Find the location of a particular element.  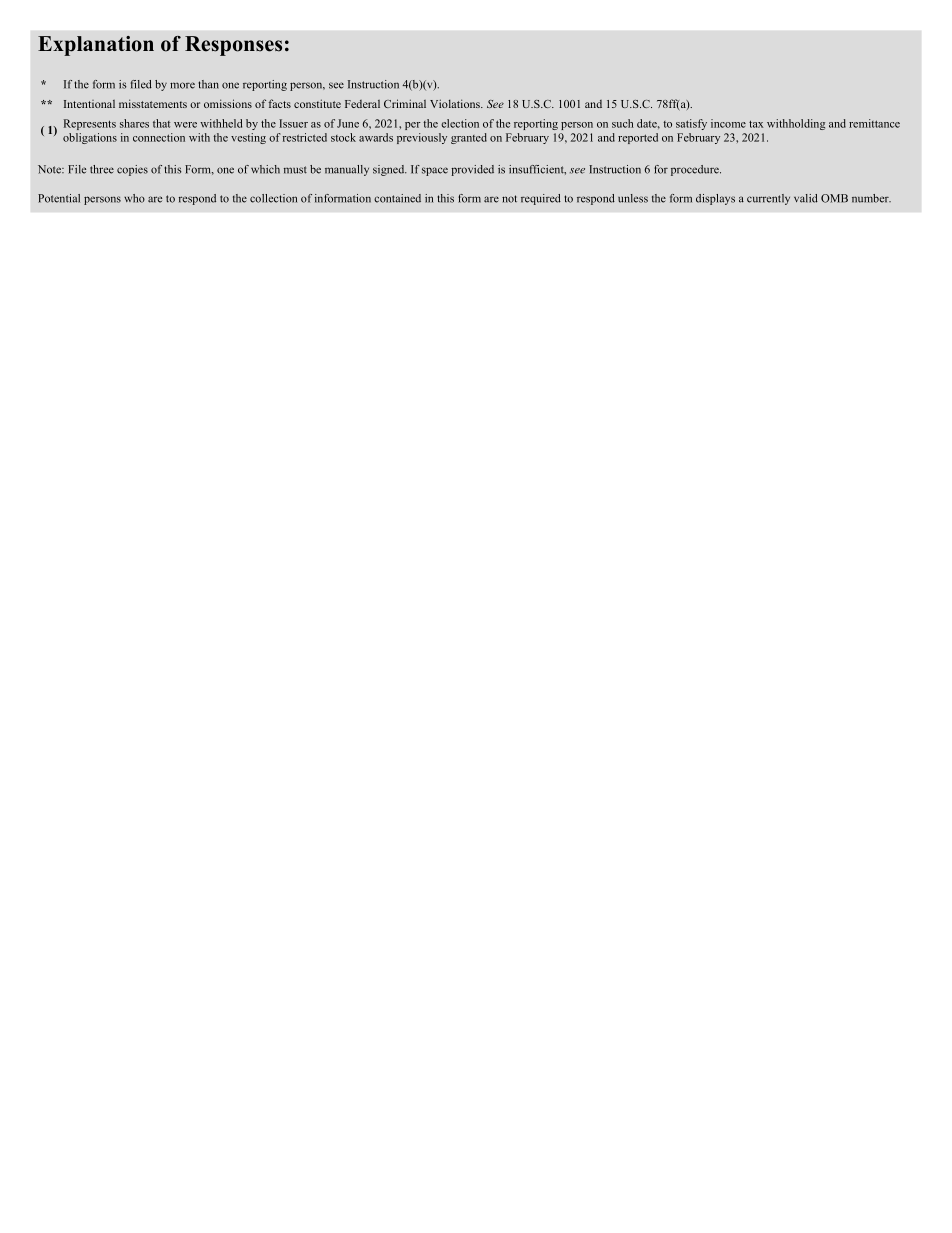

who is located at coordinates (134, 198).
